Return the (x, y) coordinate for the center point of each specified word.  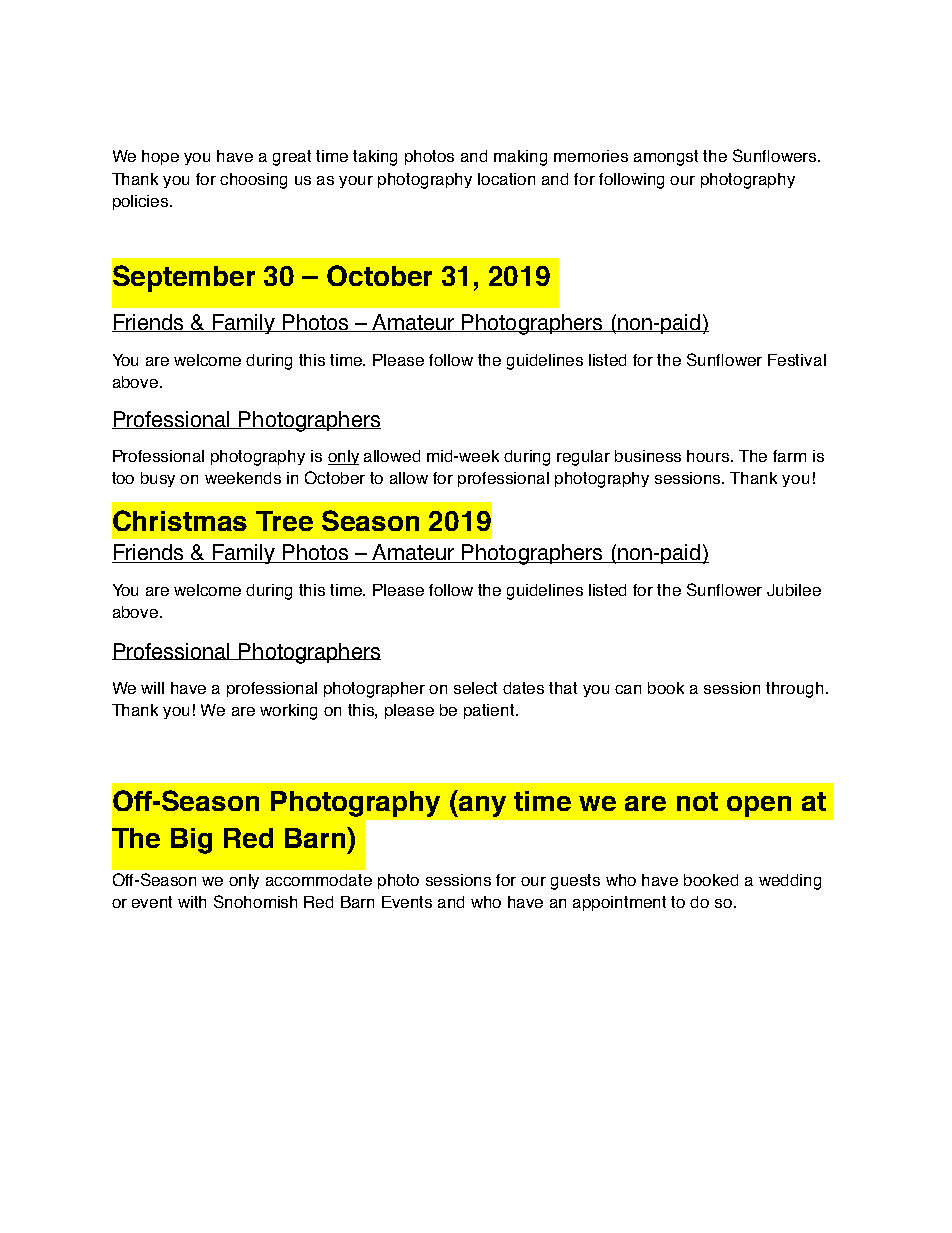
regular (583, 458)
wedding (790, 882)
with (192, 902)
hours (709, 456)
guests (575, 882)
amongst (666, 158)
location (506, 179)
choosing (253, 181)
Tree (284, 521)
